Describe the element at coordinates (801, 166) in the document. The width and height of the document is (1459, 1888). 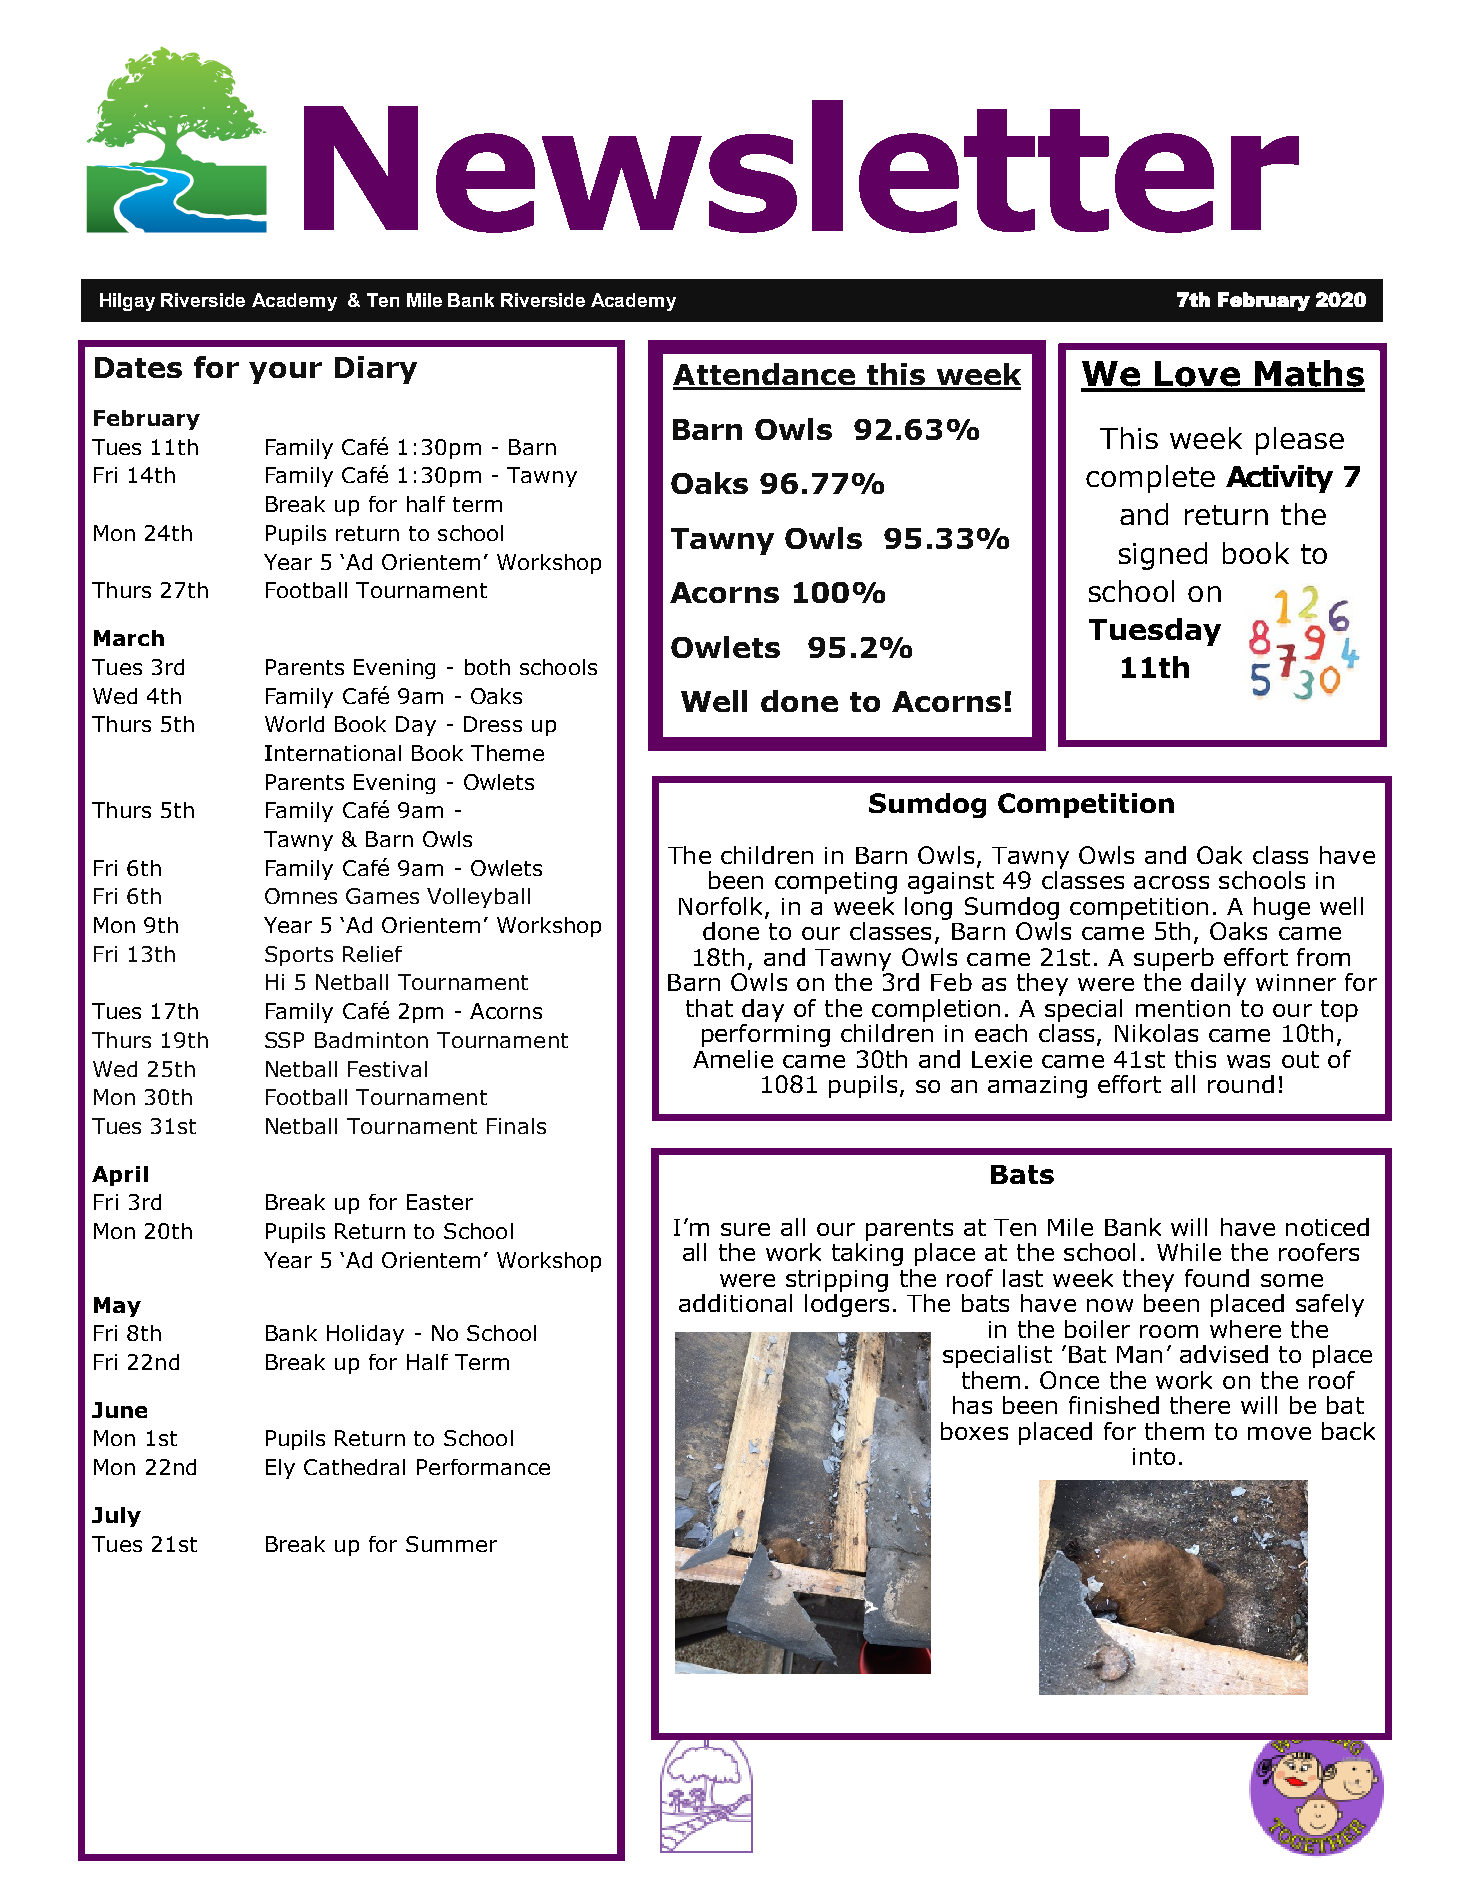
I see `Newsletter` at that location.
